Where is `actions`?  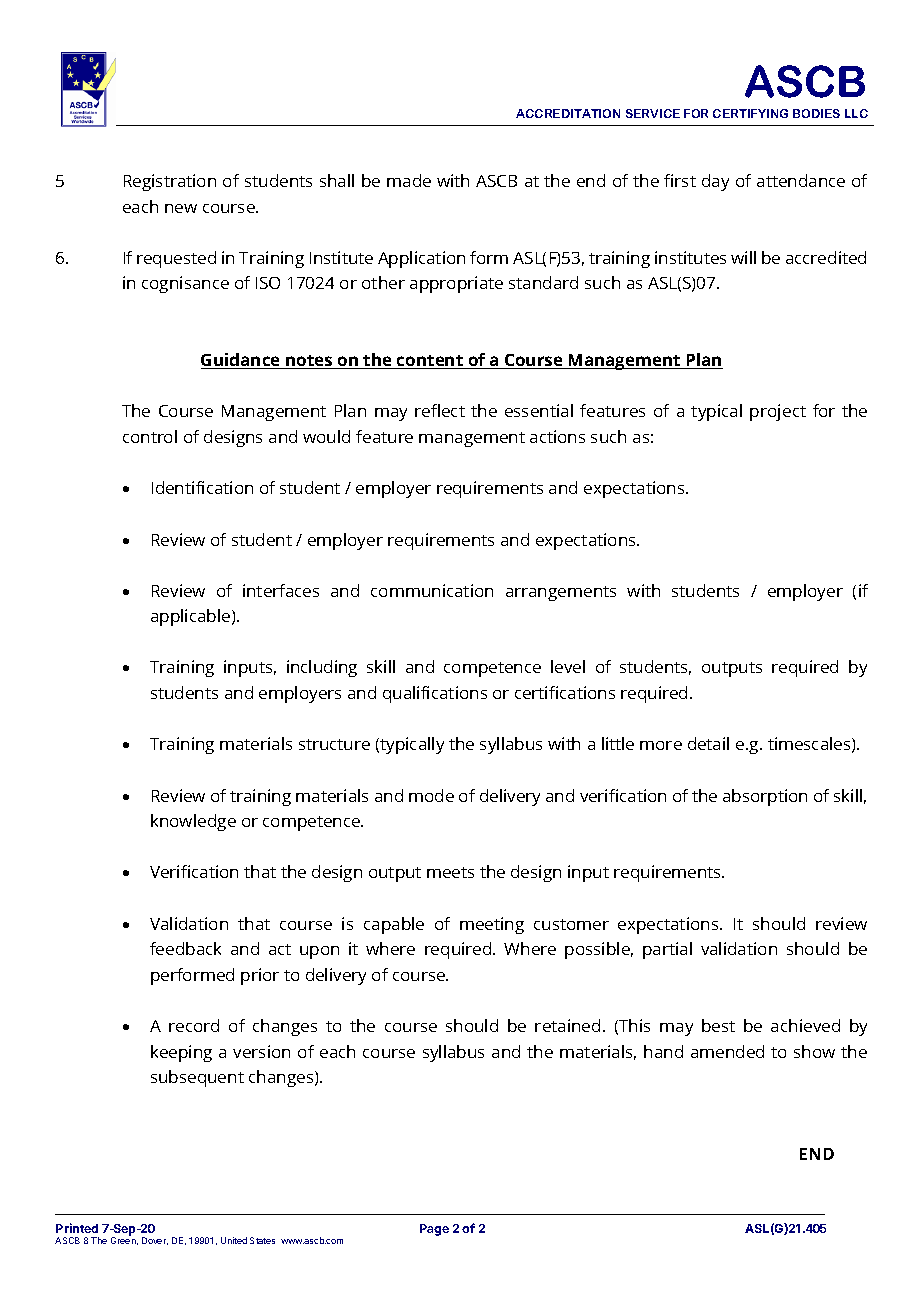 actions is located at coordinates (557, 436).
